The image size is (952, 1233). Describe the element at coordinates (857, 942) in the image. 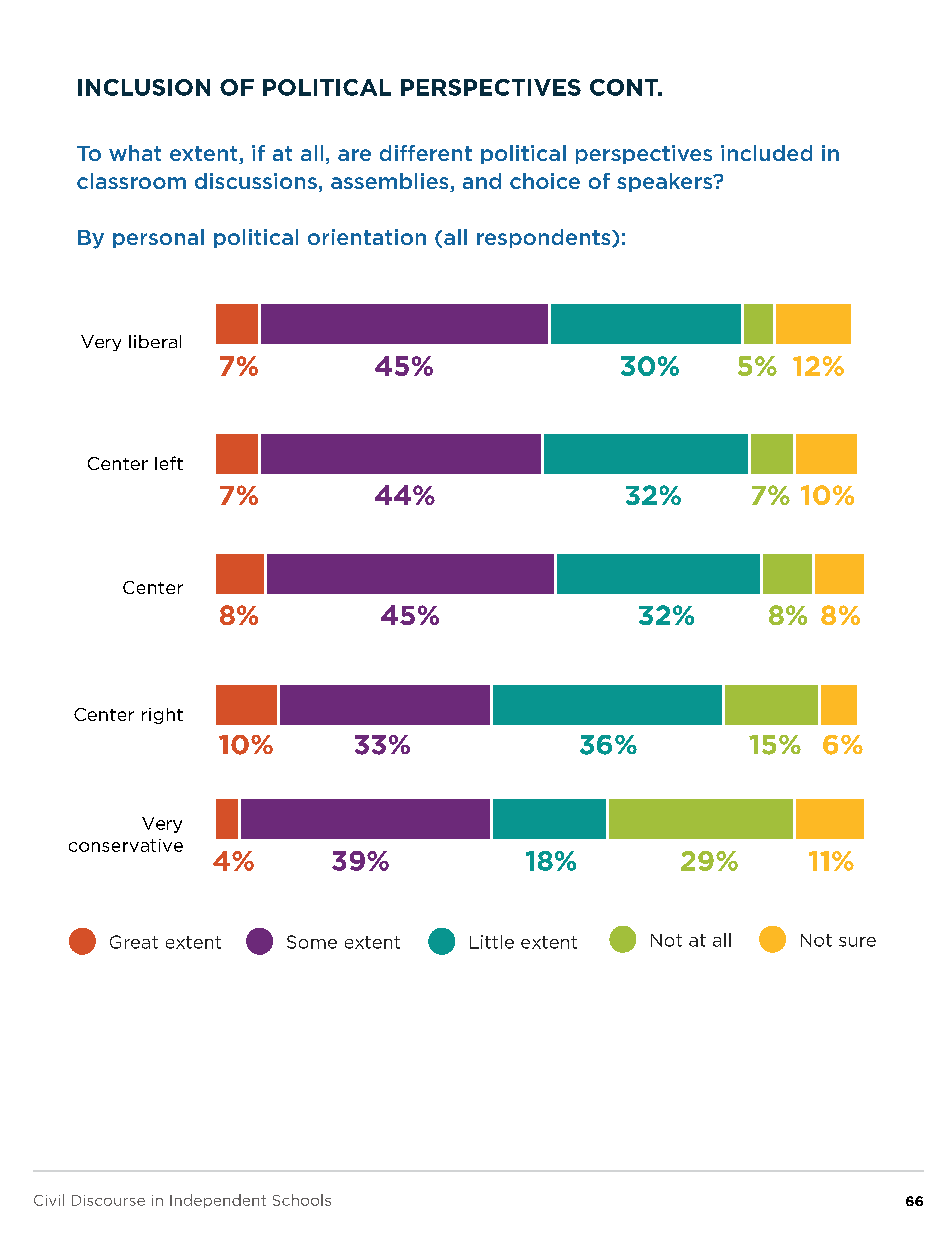

I see `sure` at that location.
